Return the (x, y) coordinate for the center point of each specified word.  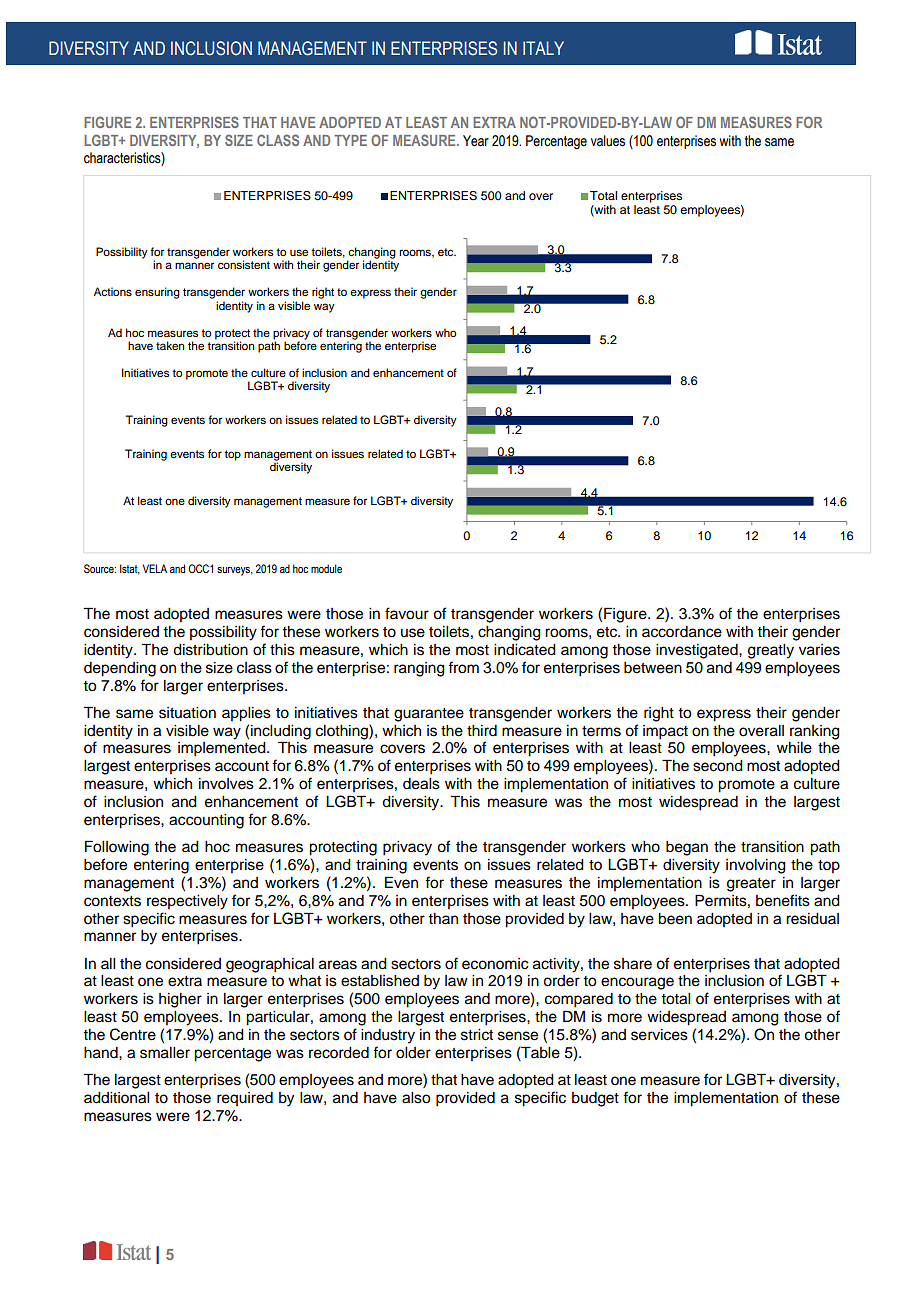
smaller (165, 1053)
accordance (682, 632)
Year (476, 141)
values (608, 141)
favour (407, 613)
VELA (155, 568)
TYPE (350, 140)
